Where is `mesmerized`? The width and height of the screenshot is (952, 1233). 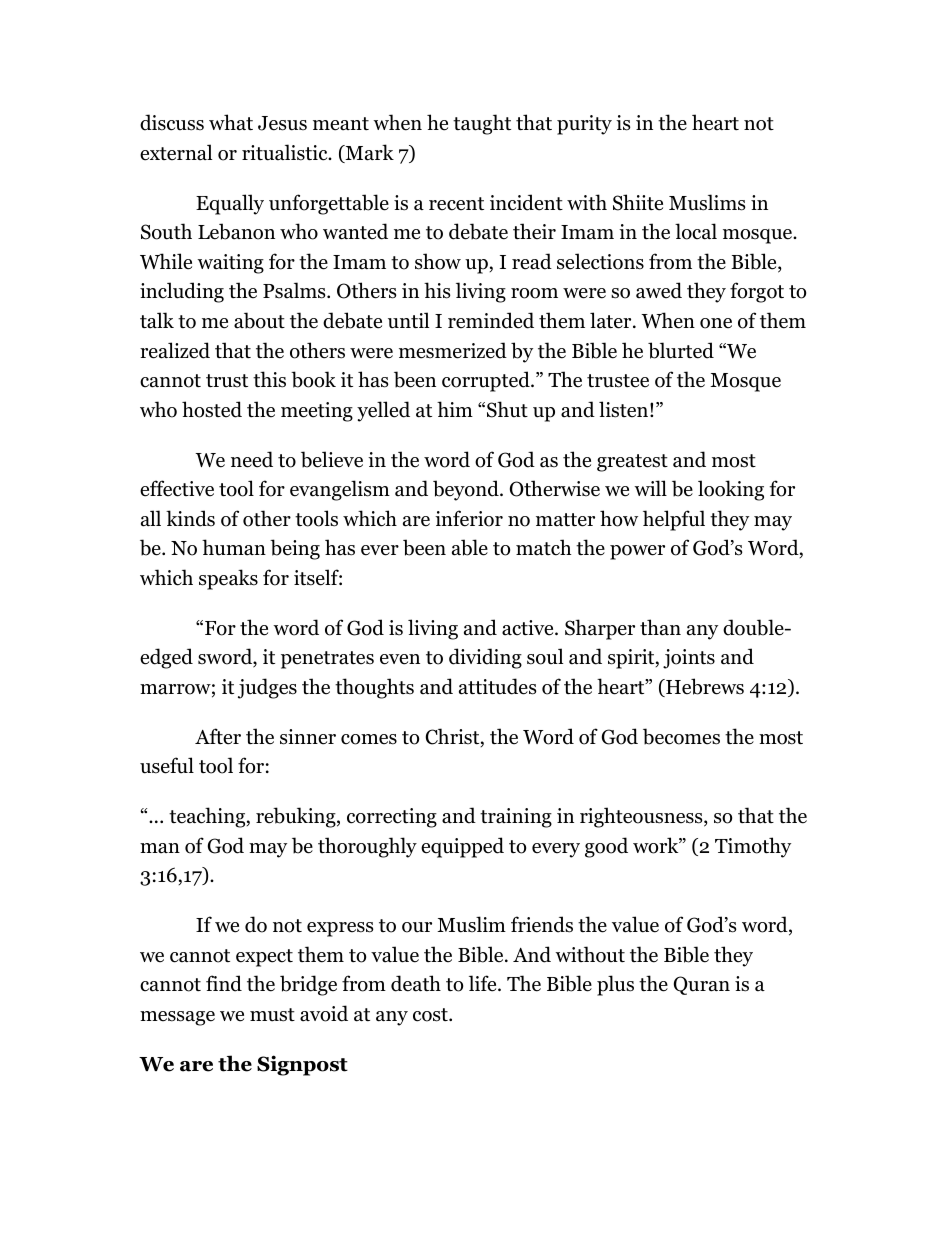 mesmerized is located at coordinates (453, 350).
